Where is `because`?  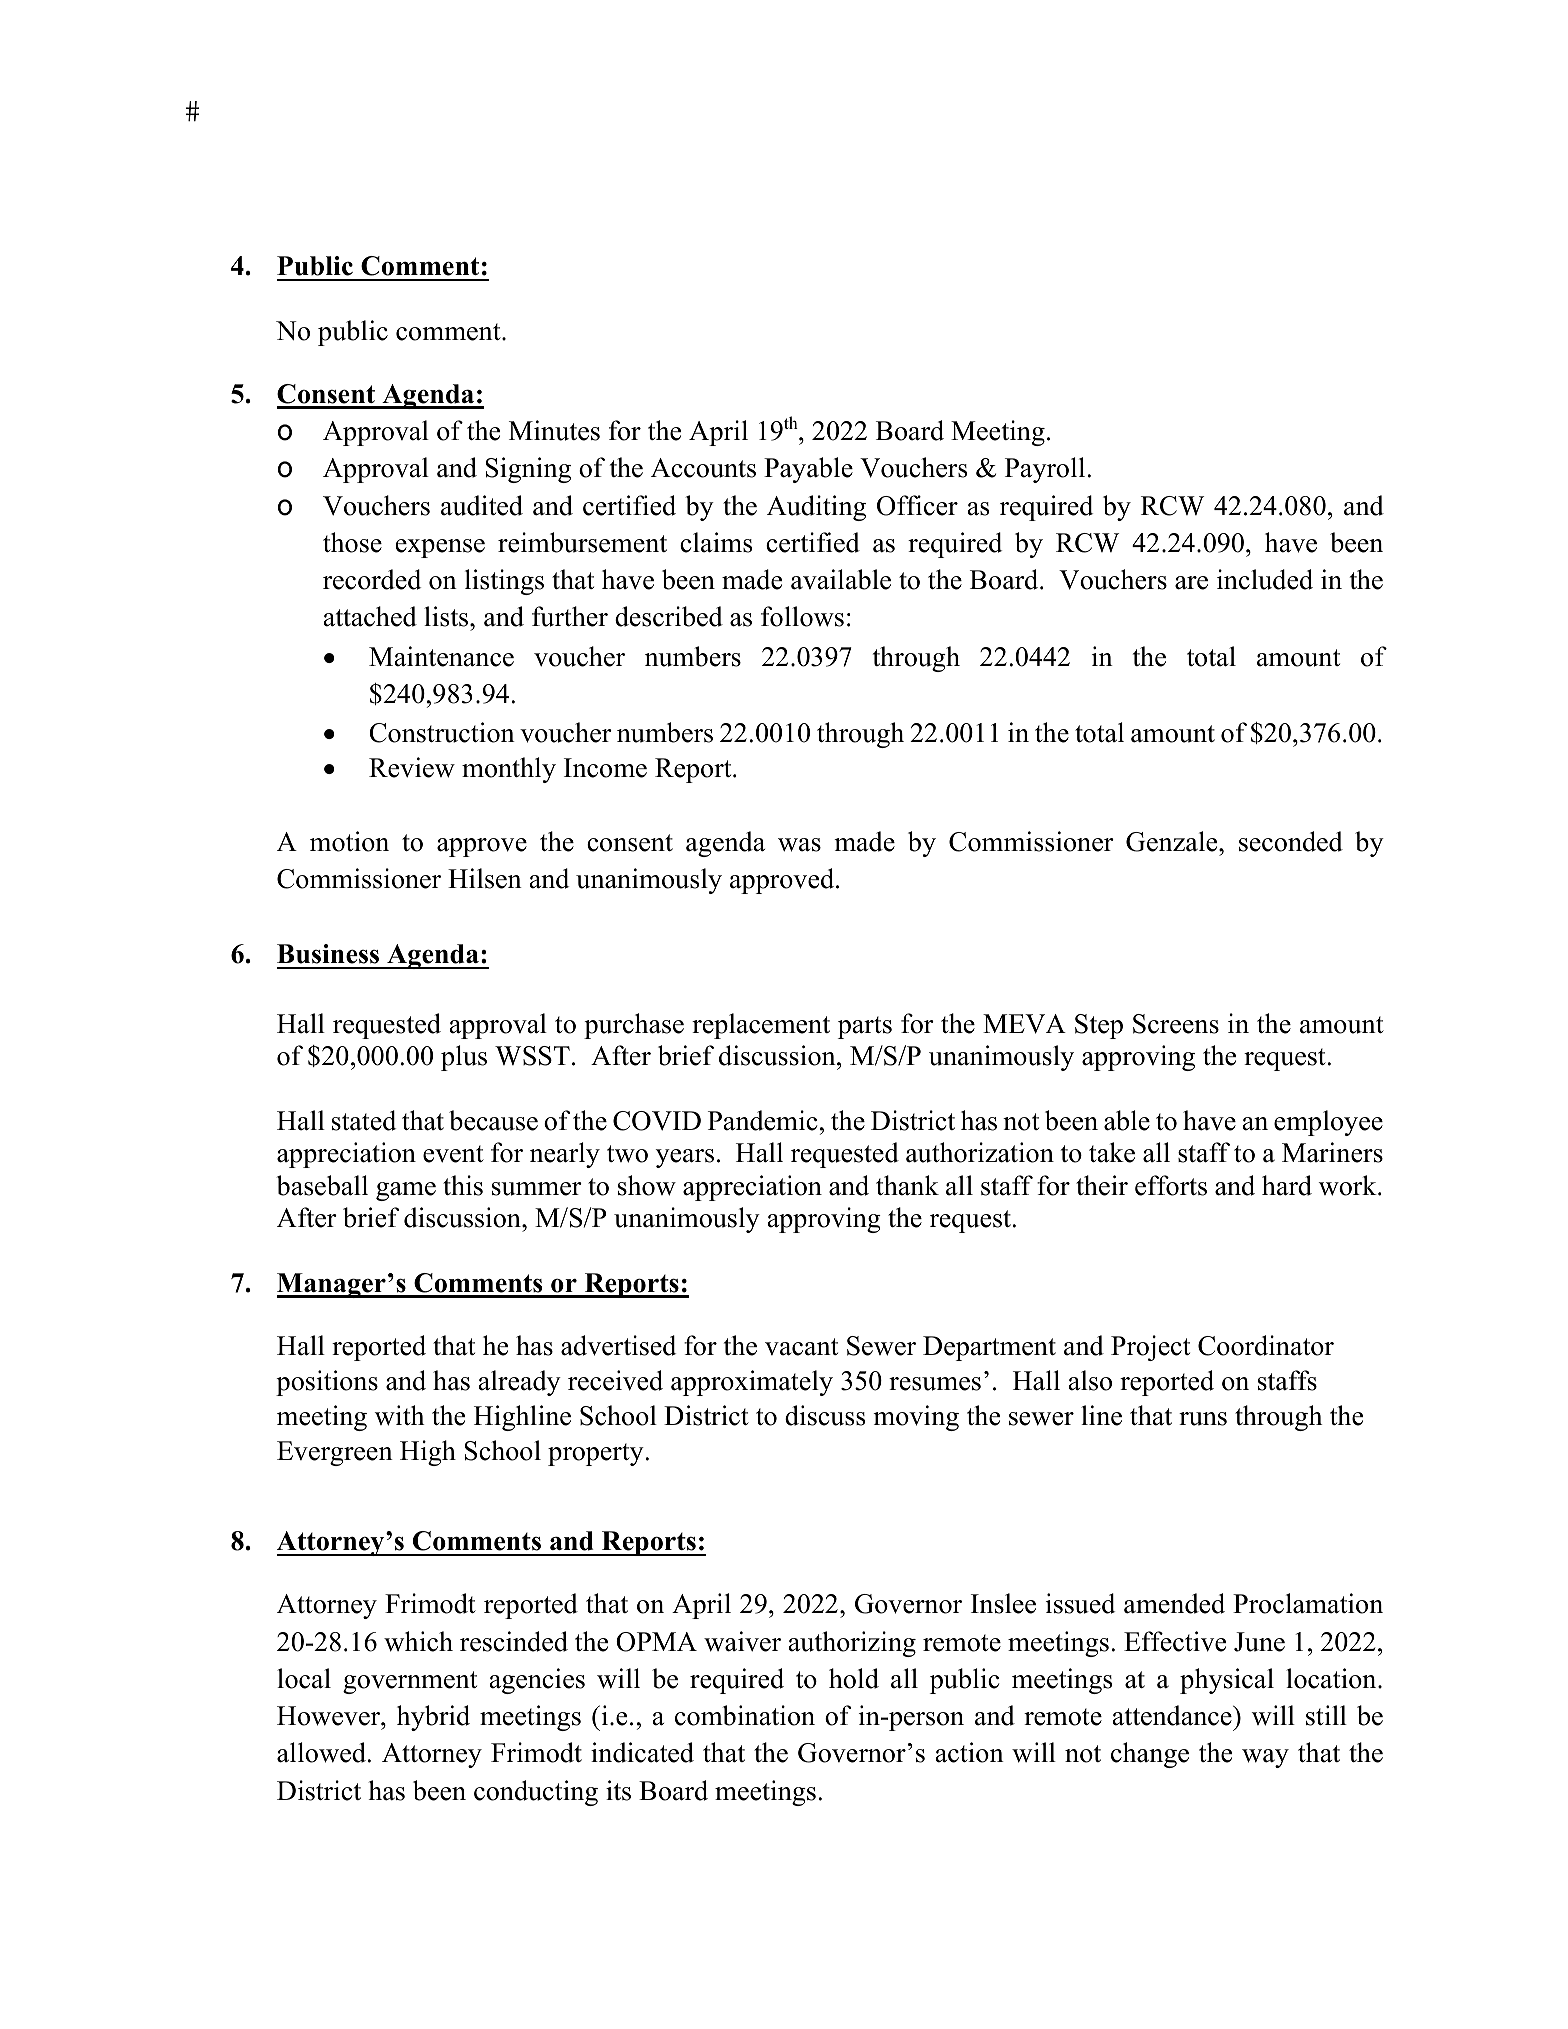 because is located at coordinates (493, 1120).
